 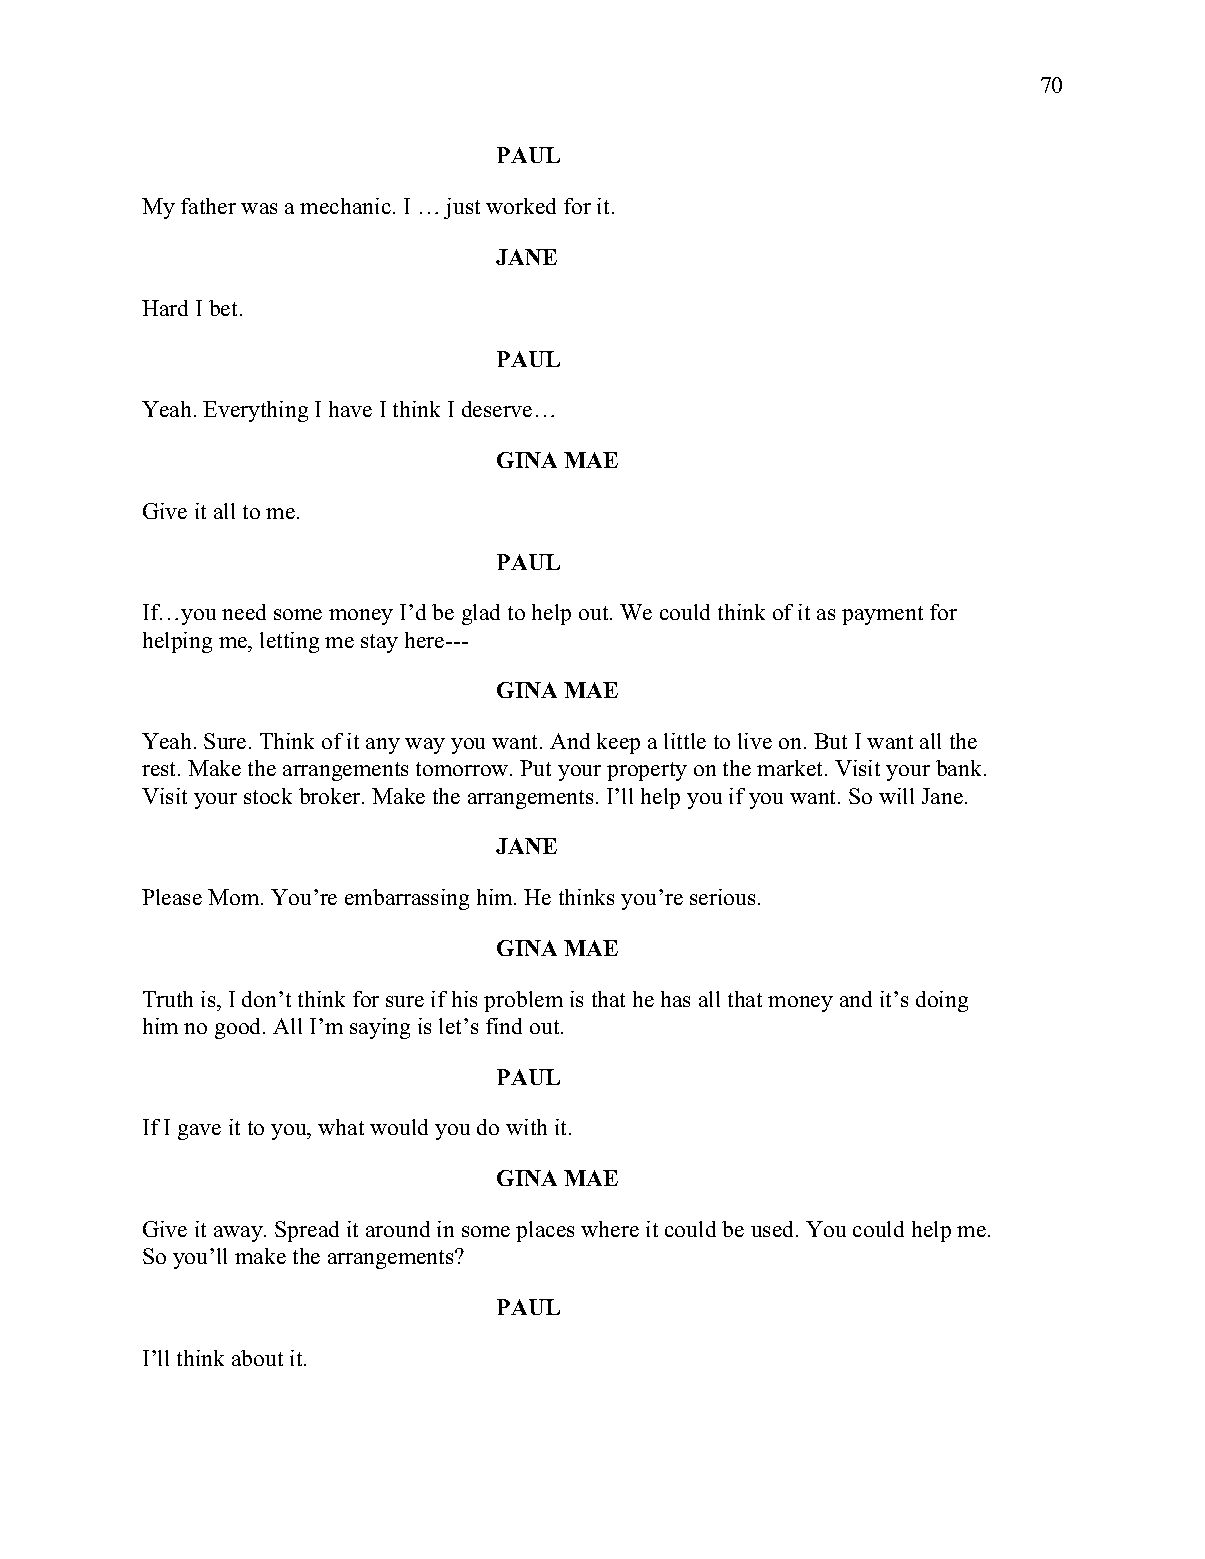 I want to click on worked, so click(x=521, y=206).
